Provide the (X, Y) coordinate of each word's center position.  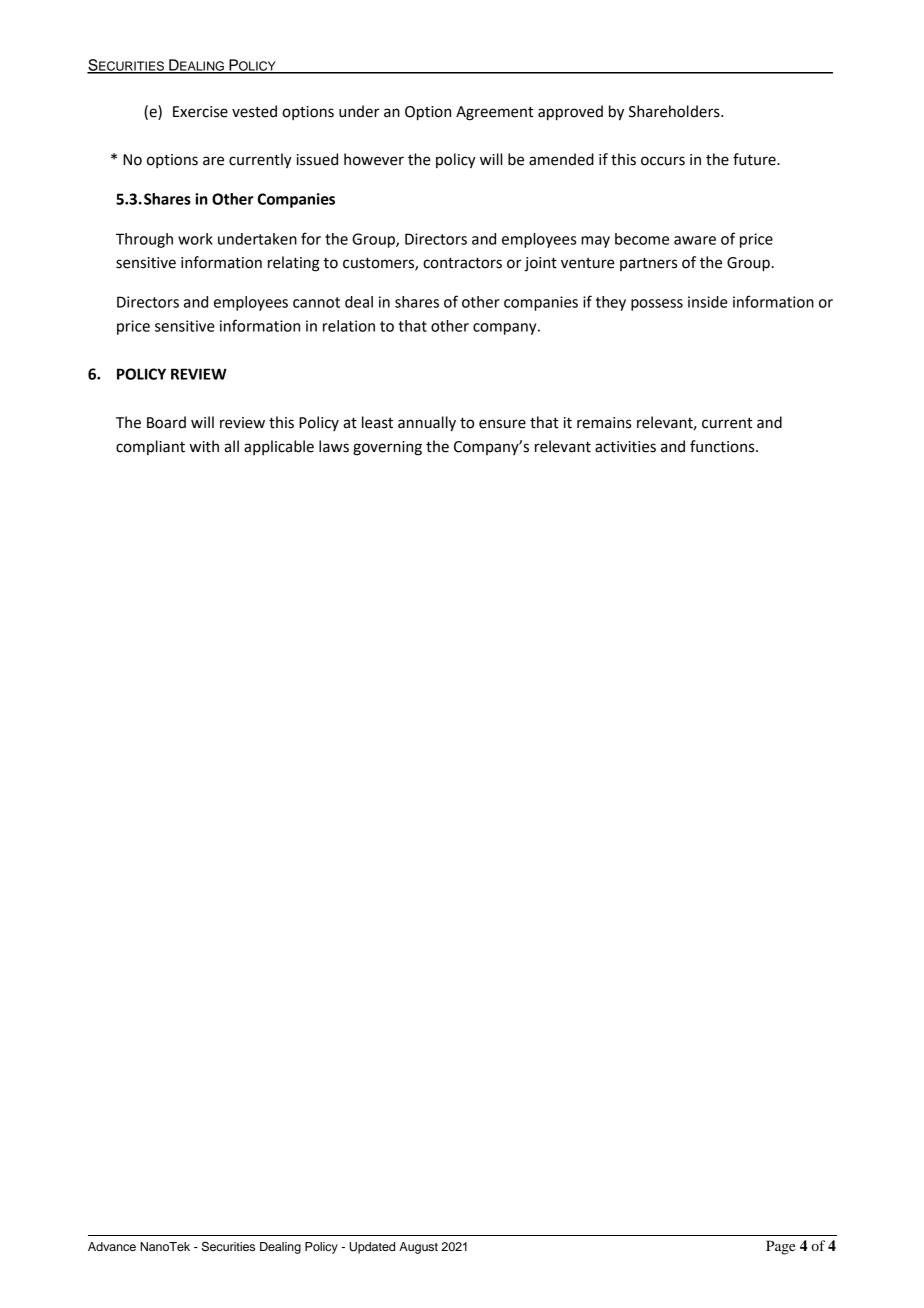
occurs (663, 161)
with (204, 446)
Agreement (494, 113)
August (418, 1248)
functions (723, 446)
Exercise (200, 112)
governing (387, 448)
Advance (112, 1246)
